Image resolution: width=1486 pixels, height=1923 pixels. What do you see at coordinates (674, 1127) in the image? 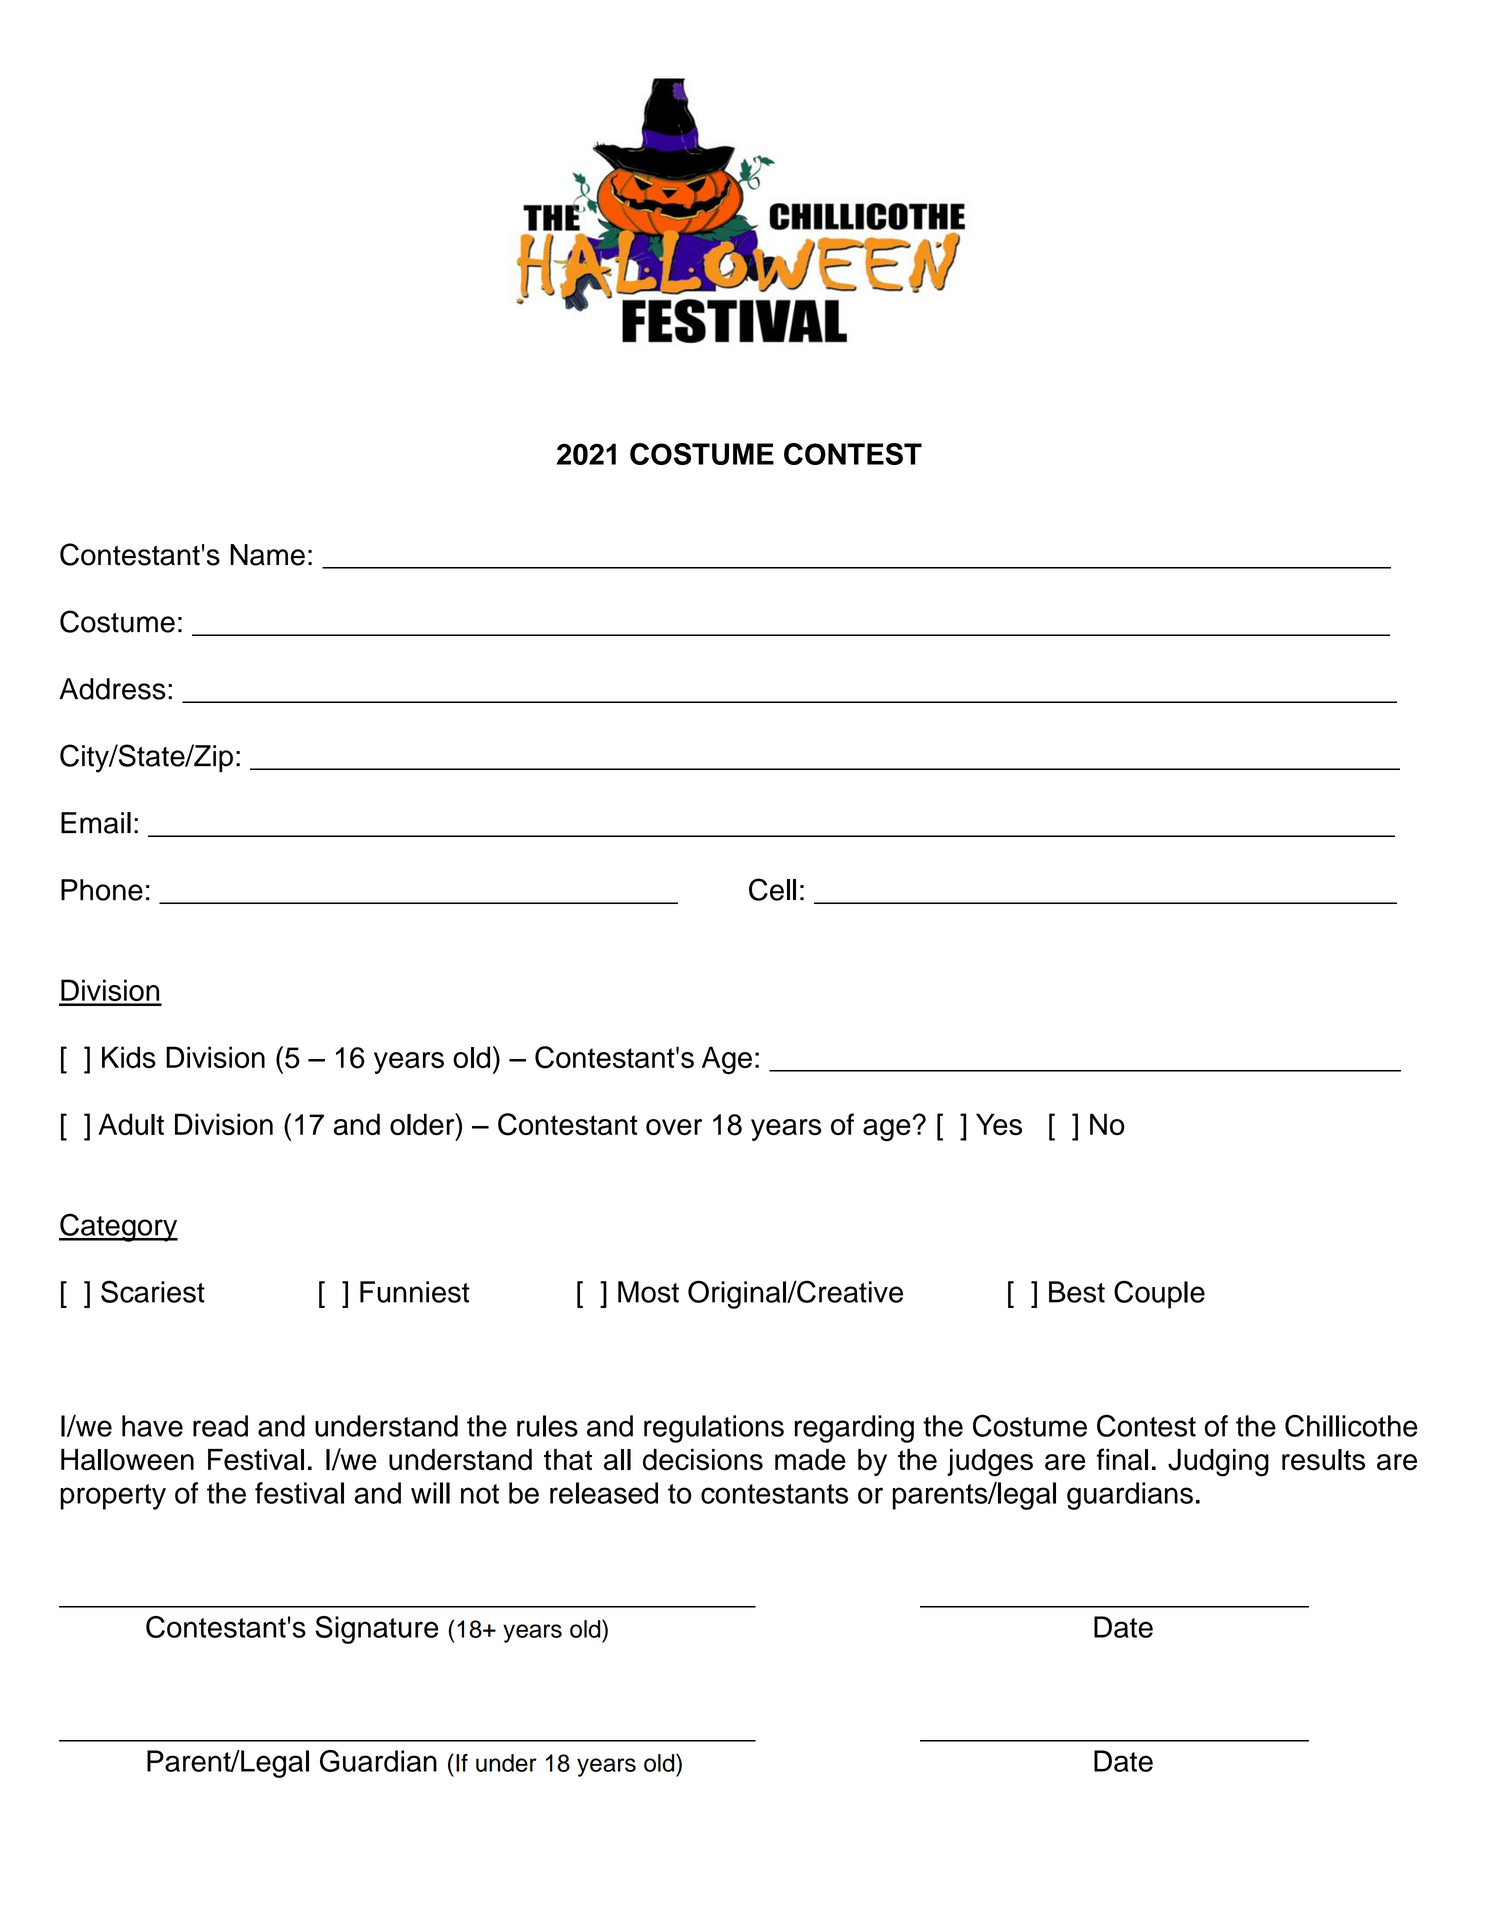
I see `over` at bounding box center [674, 1127].
